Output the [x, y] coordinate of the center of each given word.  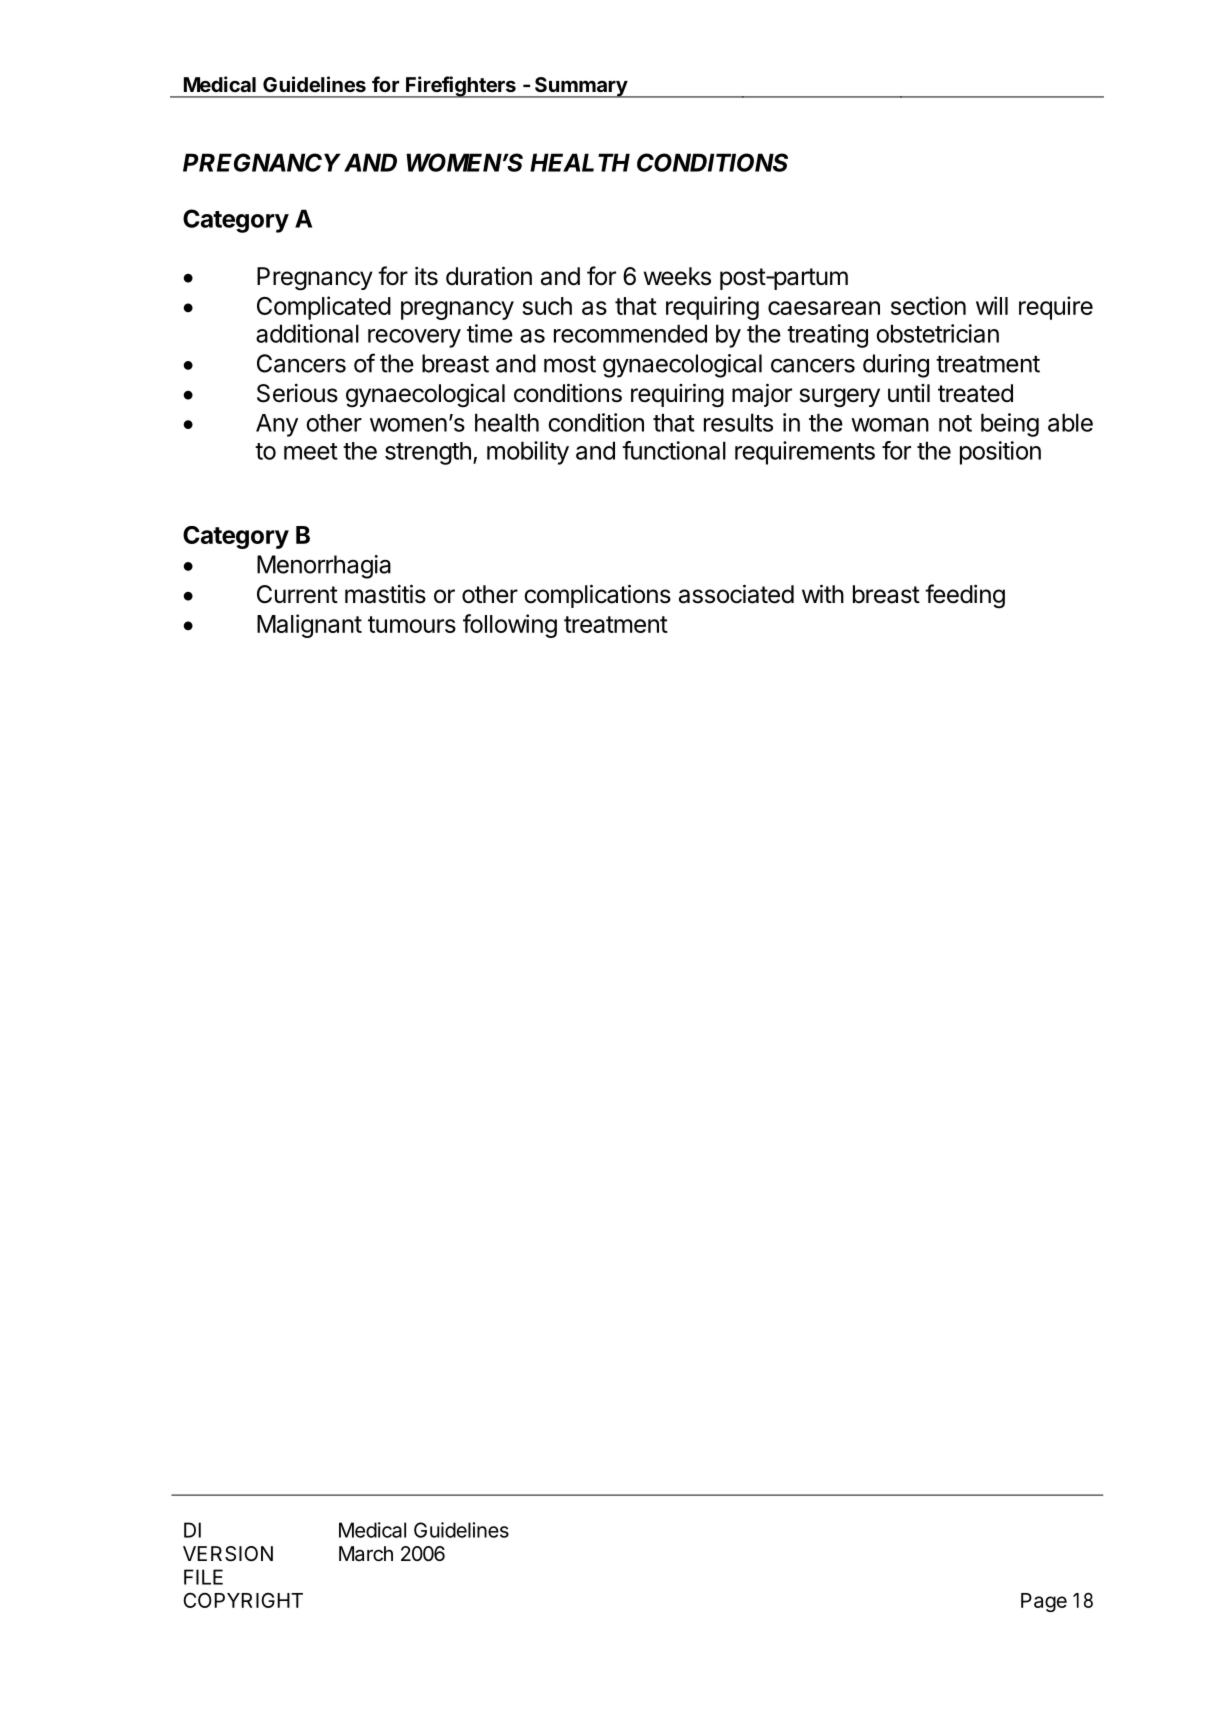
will [992, 305]
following [510, 626]
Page [1044, 1602]
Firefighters [461, 87]
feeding [965, 596]
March [366, 1554]
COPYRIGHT [243, 1600]
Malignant [309, 626]
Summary [580, 87]
